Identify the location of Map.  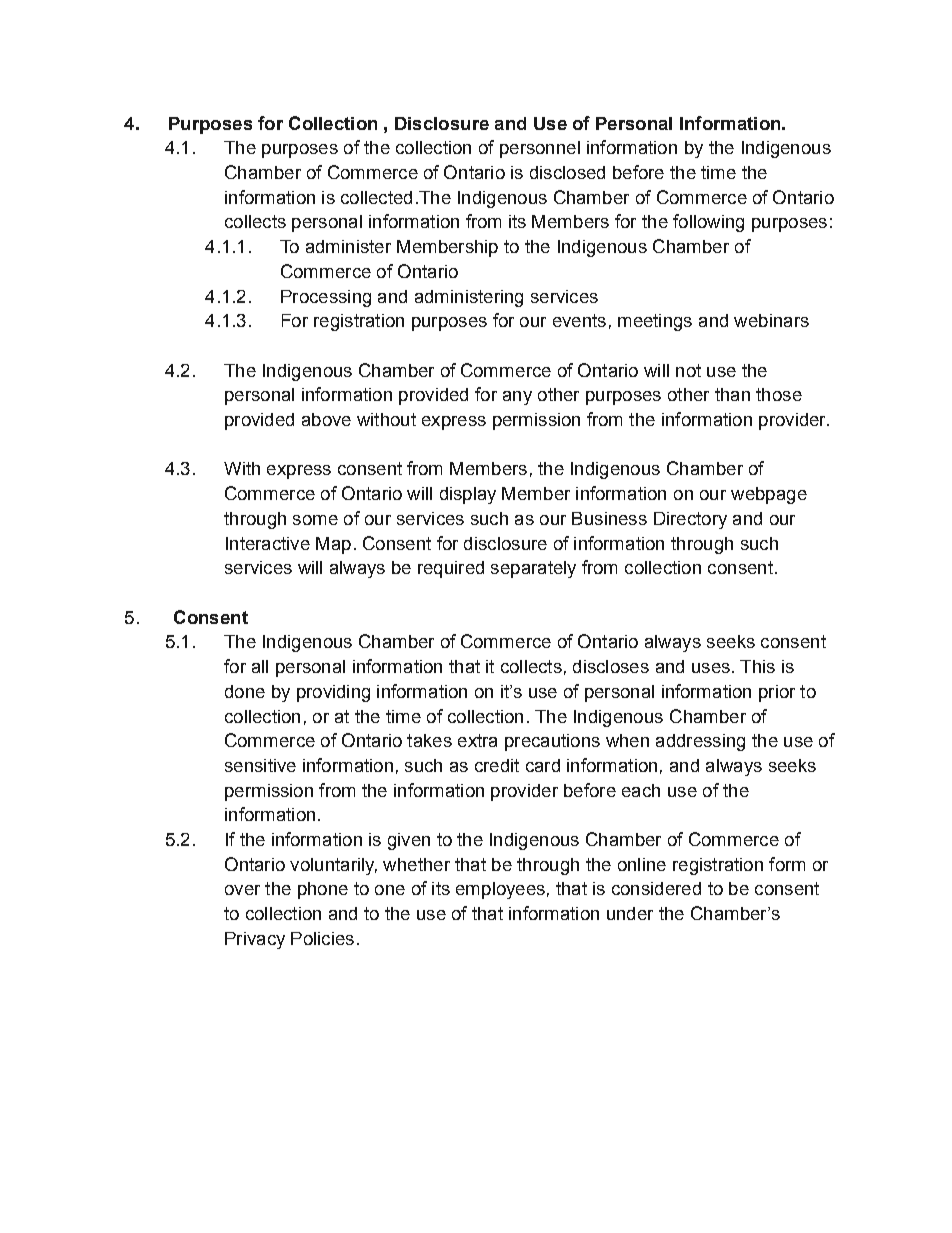
(333, 545).
